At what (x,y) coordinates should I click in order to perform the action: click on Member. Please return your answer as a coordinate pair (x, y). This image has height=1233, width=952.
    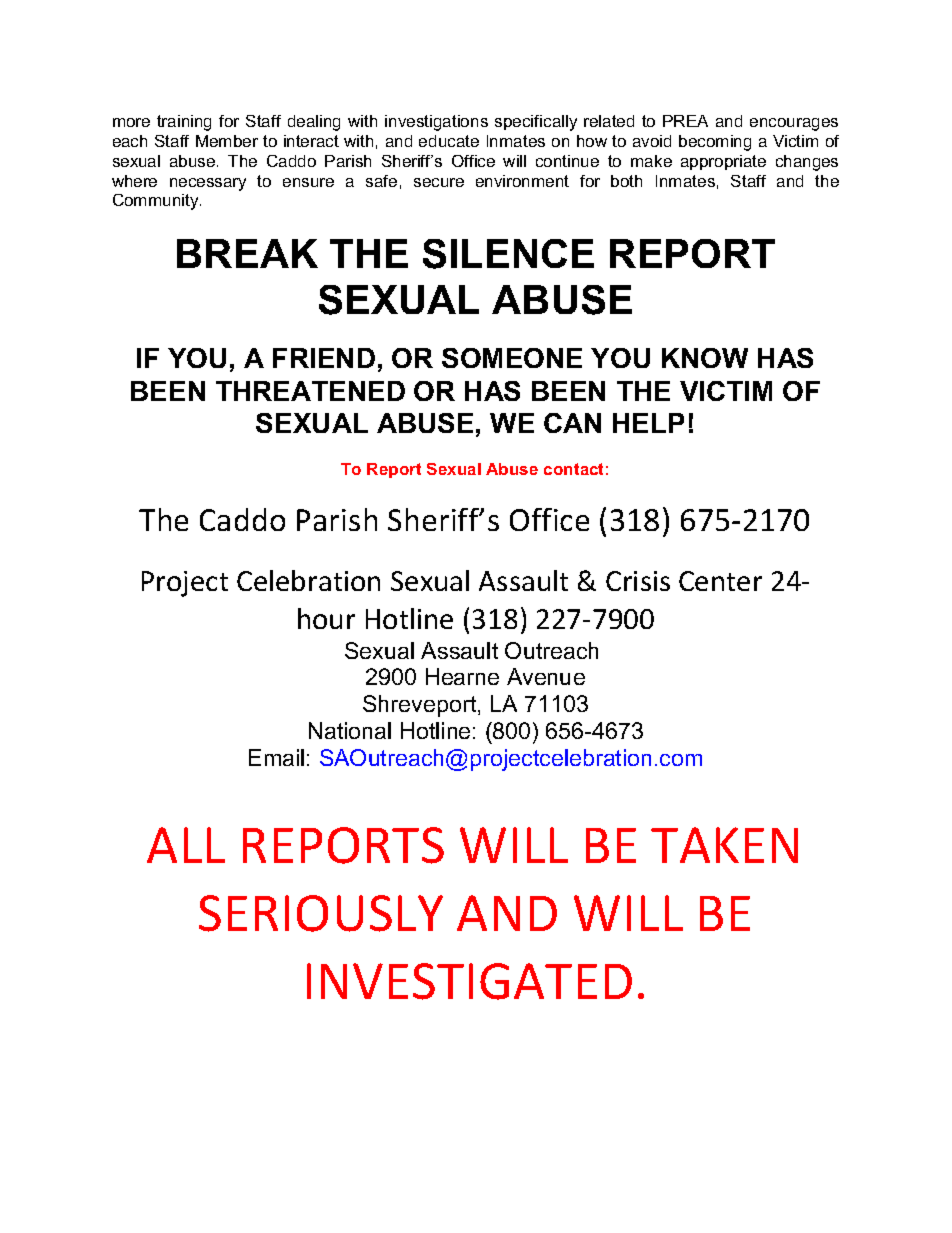
    Looking at the image, I should click on (227, 141).
